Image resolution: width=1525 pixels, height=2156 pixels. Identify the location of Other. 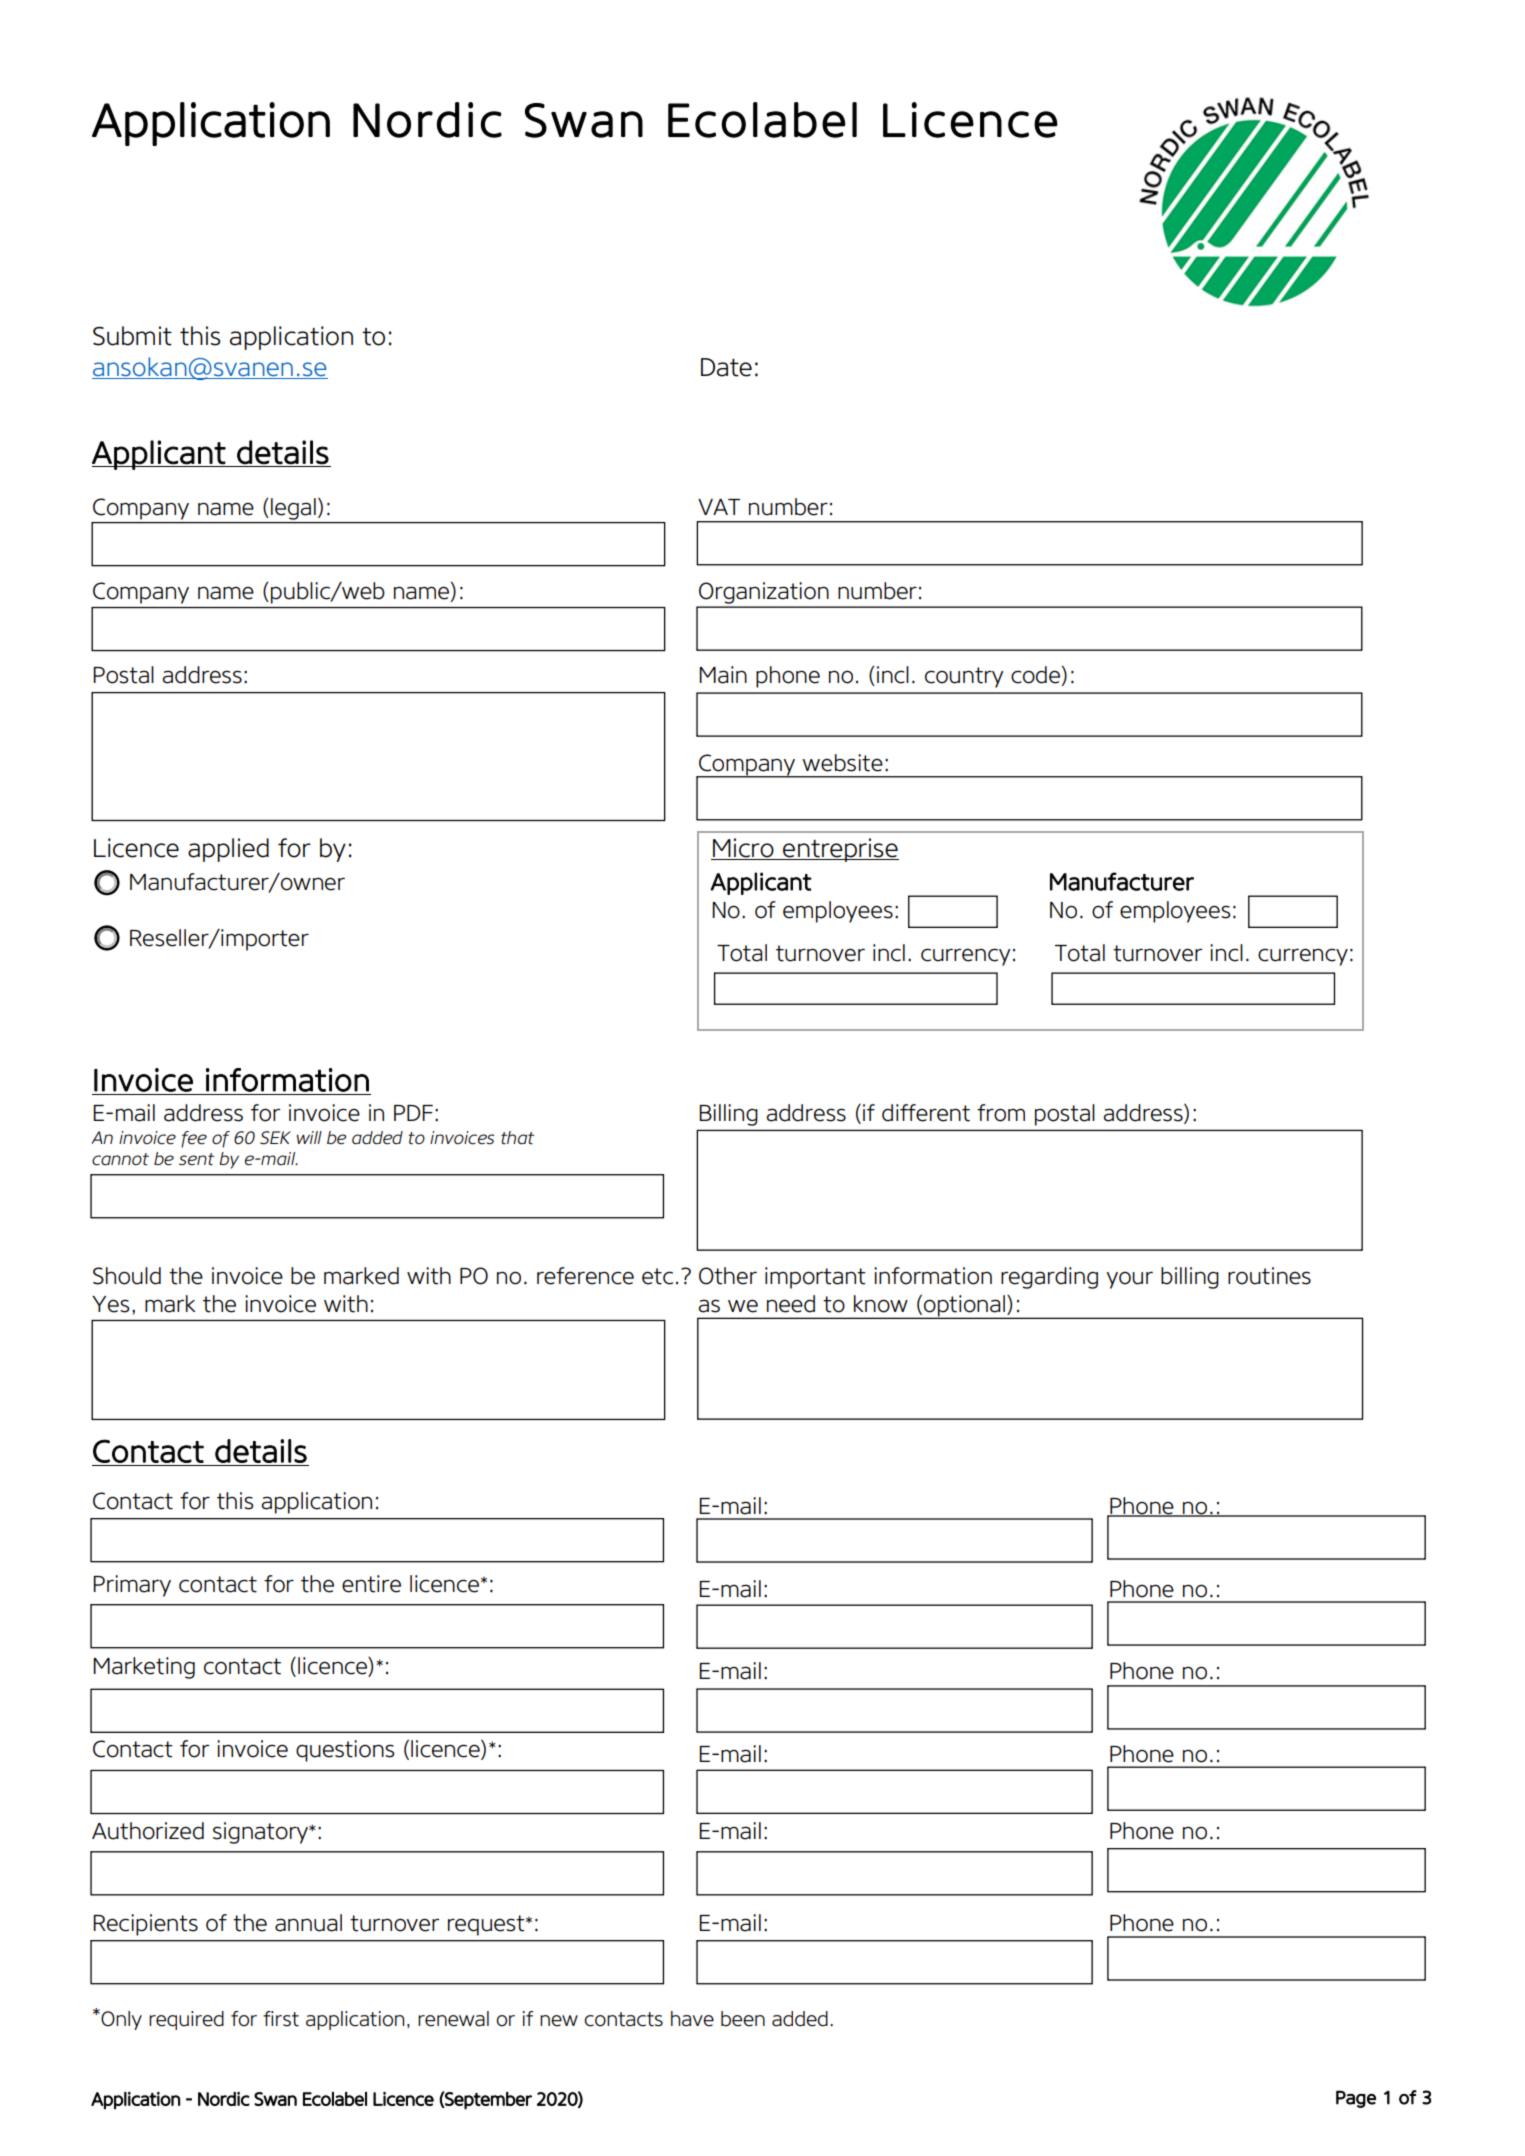
(728, 1276).
